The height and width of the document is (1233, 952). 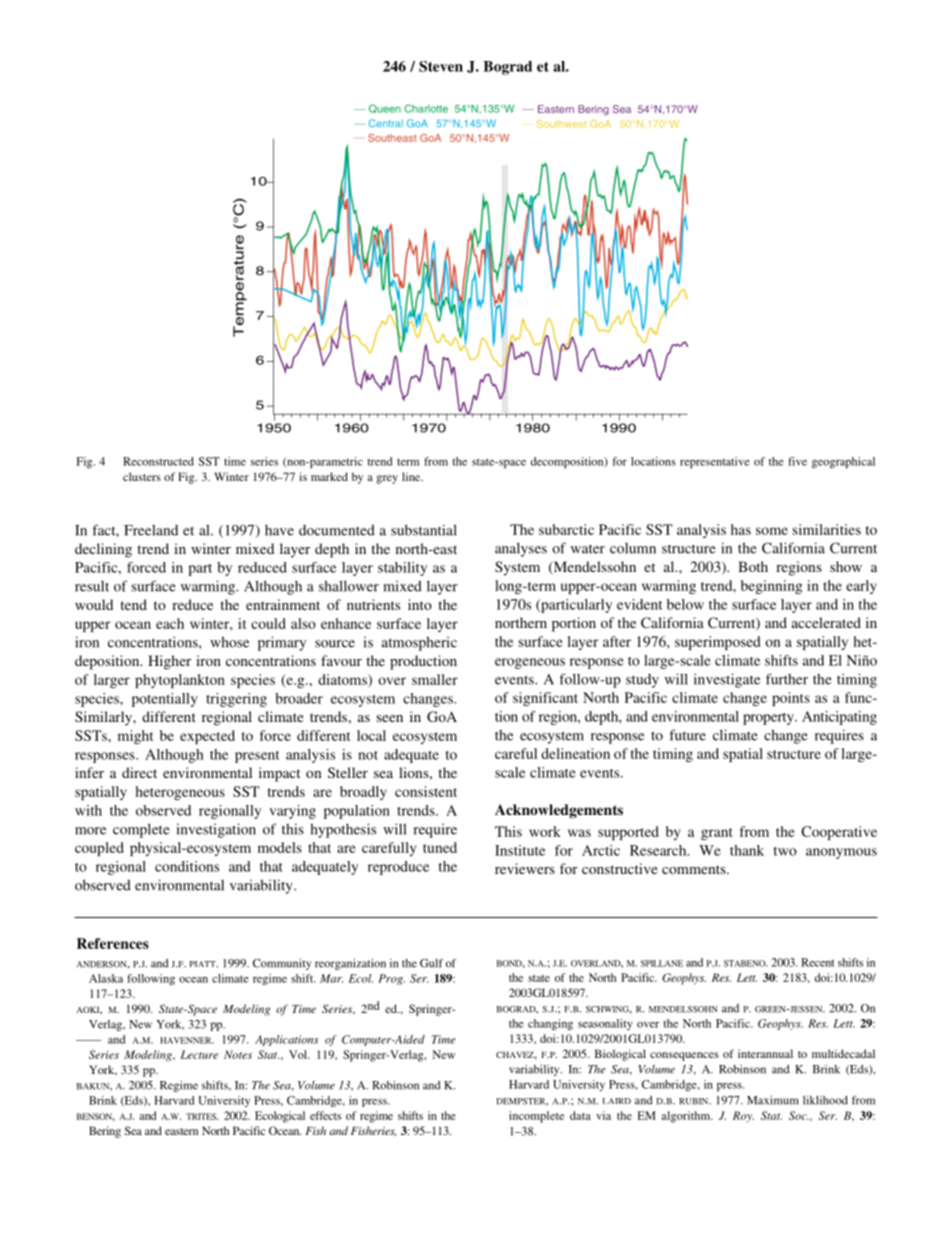 What do you see at coordinates (158, 461) in the document?
I see `Reconstructed` at bounding box center [158, 461].
